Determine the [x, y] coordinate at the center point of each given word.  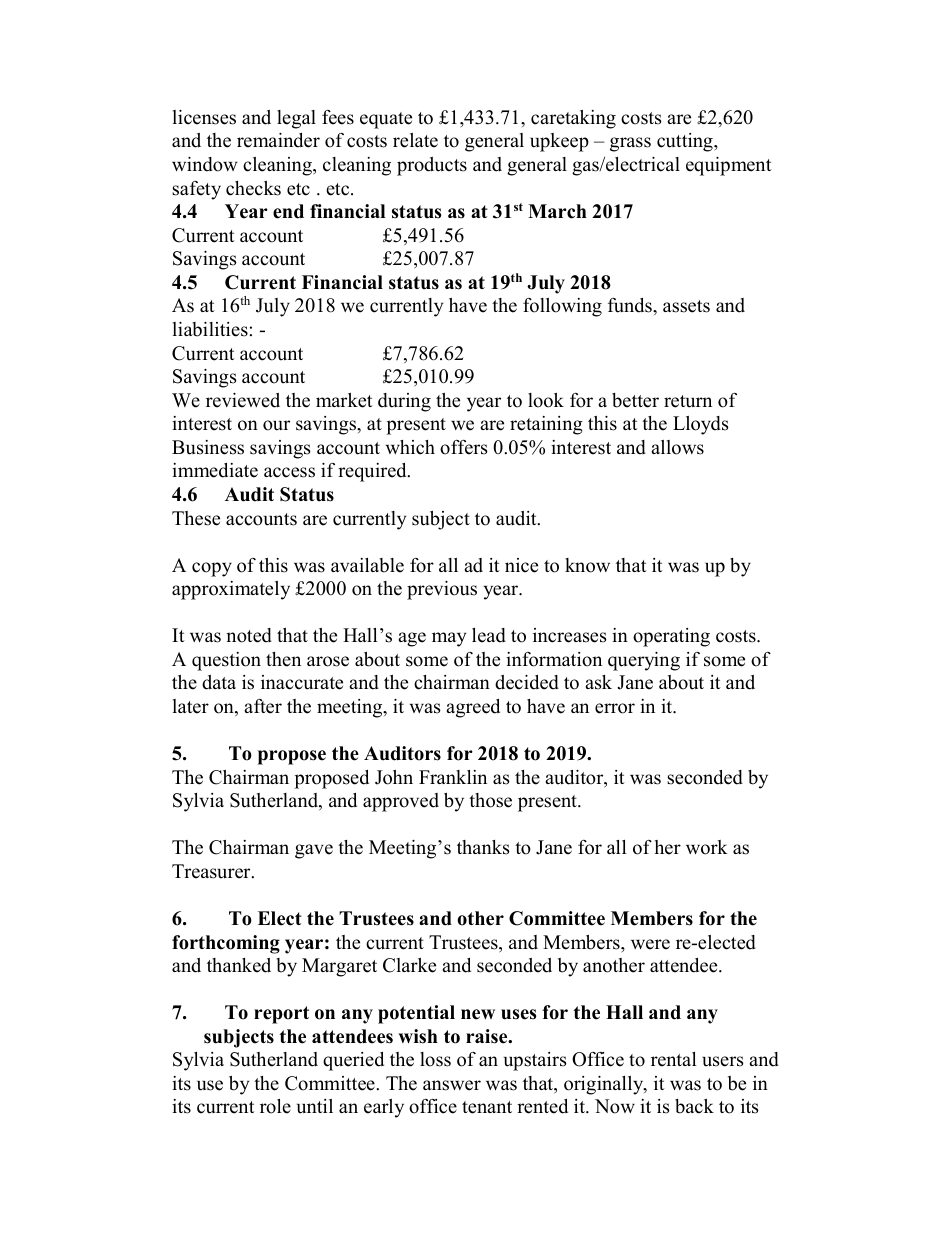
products [432, 166]
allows [677, 447]
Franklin [453, 777]
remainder [278, 140]
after [263, 706]
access [289, 472]
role [275, 1106]
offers [464, 447]
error [615, 708]
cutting [686, 142]
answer [452, 1085]
